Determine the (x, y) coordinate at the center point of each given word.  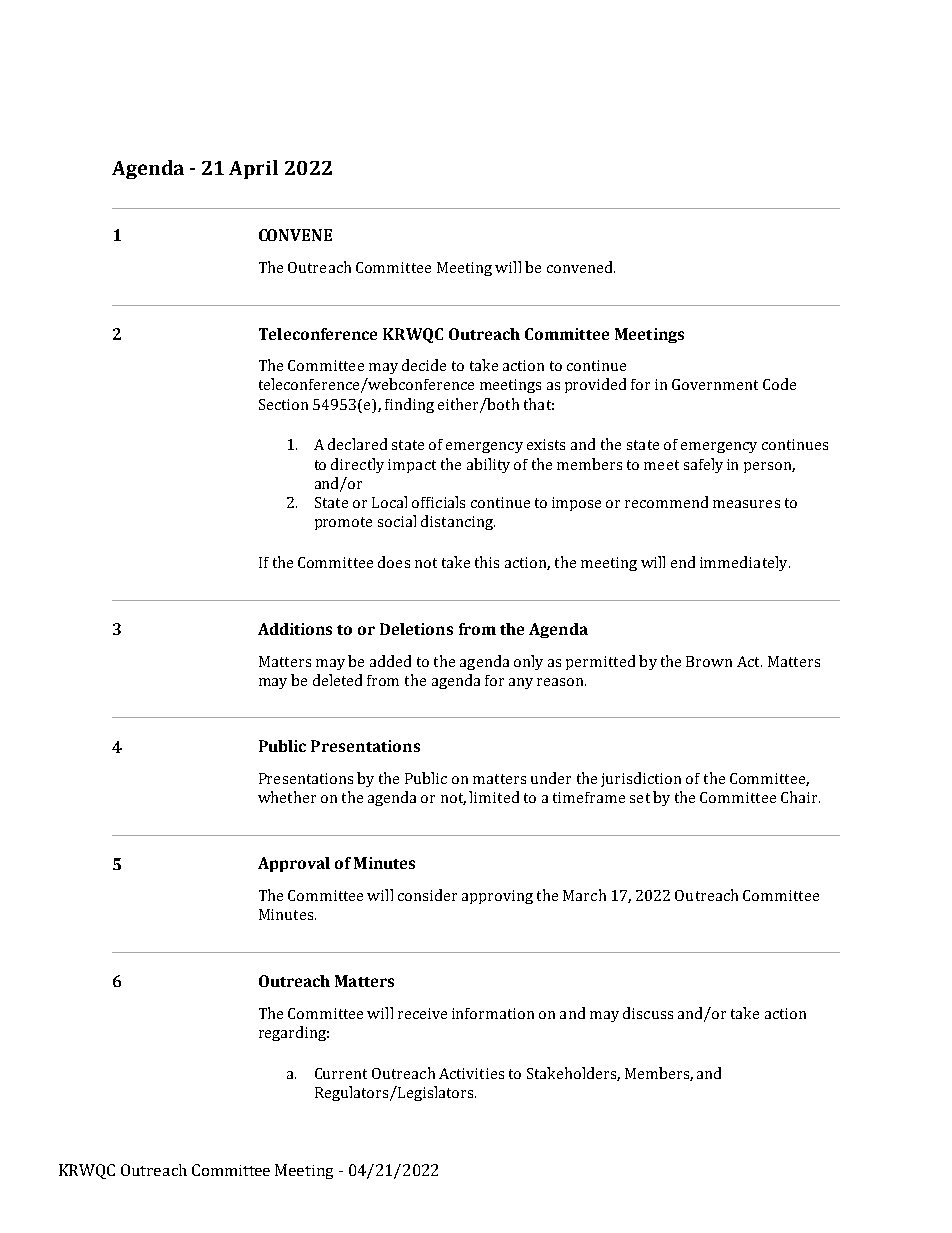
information (493, 1013)
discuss (648, 1013)
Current (341, 1073)
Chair (800, 797)
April (253, 169)
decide (424, 365)
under (551, 778)
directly (357, 465)
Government (715, 384)
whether (287, 797)
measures (746, 504)
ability (488, 465)
